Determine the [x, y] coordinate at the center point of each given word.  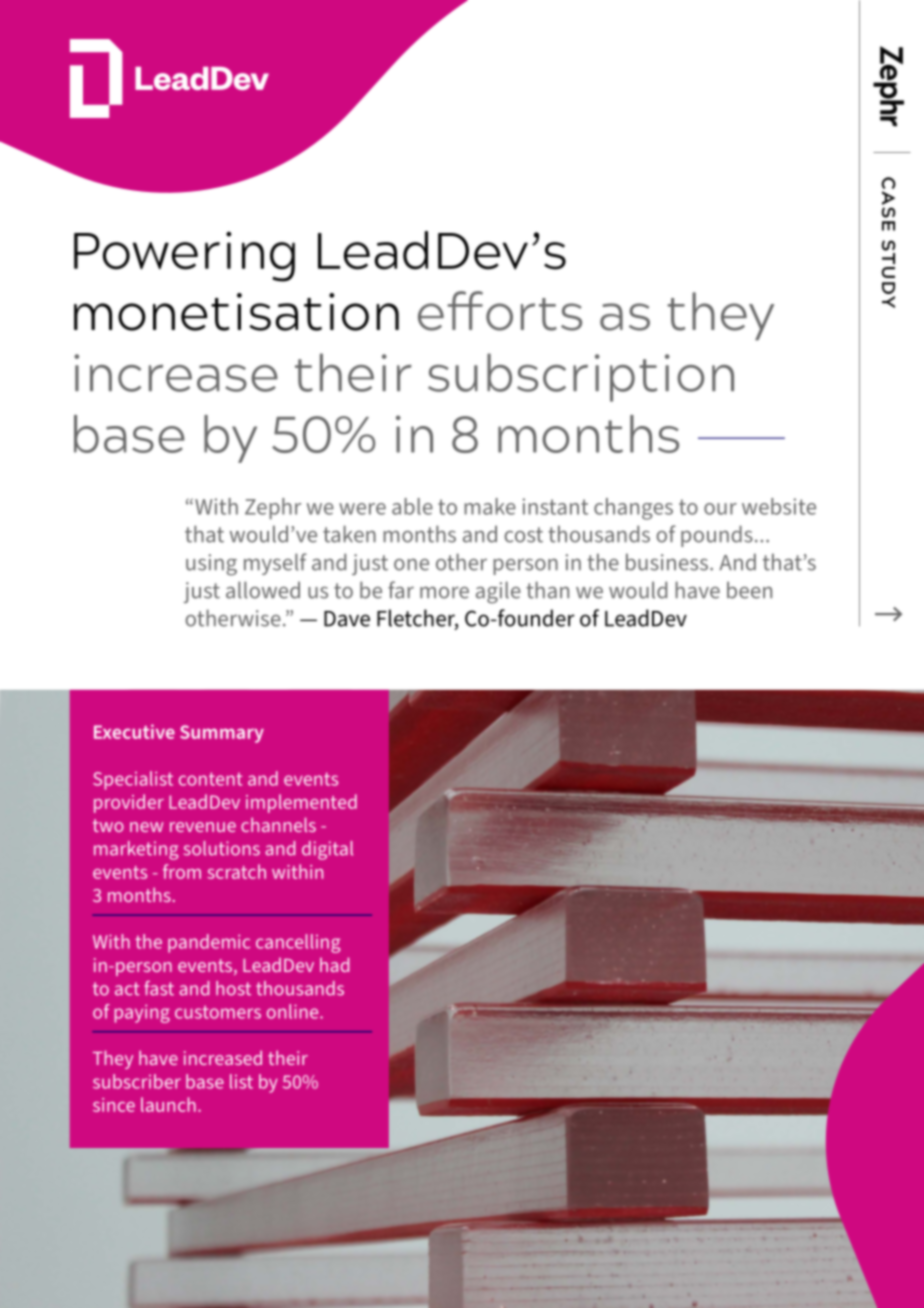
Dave [347, 619]
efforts [500, 311]
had [334, 964]
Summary [222, 734]
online [294, 1011]
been [749, 590]
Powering [184, 257]
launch [168, 1104]
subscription [581, 377]
